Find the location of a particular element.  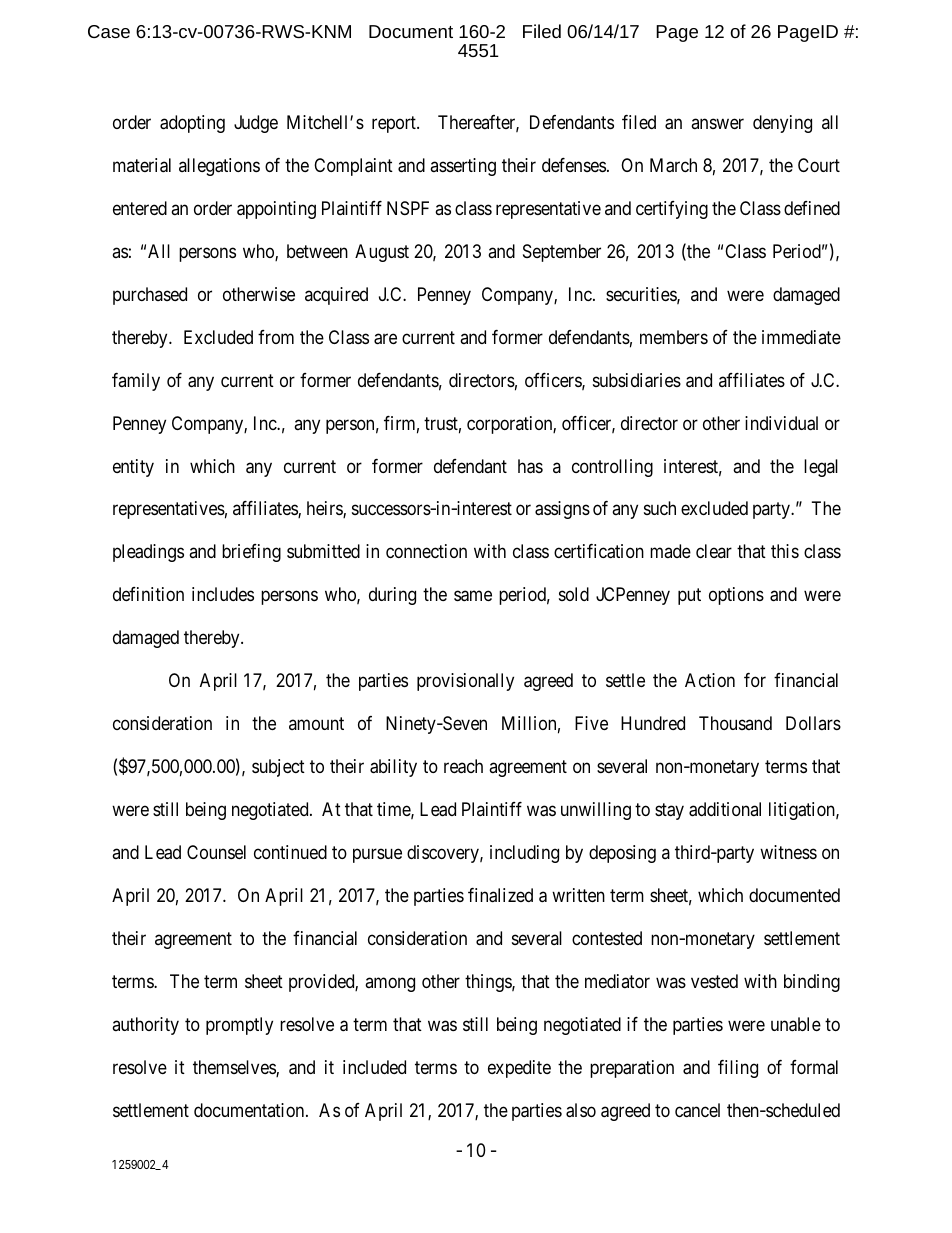

report is located at coordinates (395, 124).
